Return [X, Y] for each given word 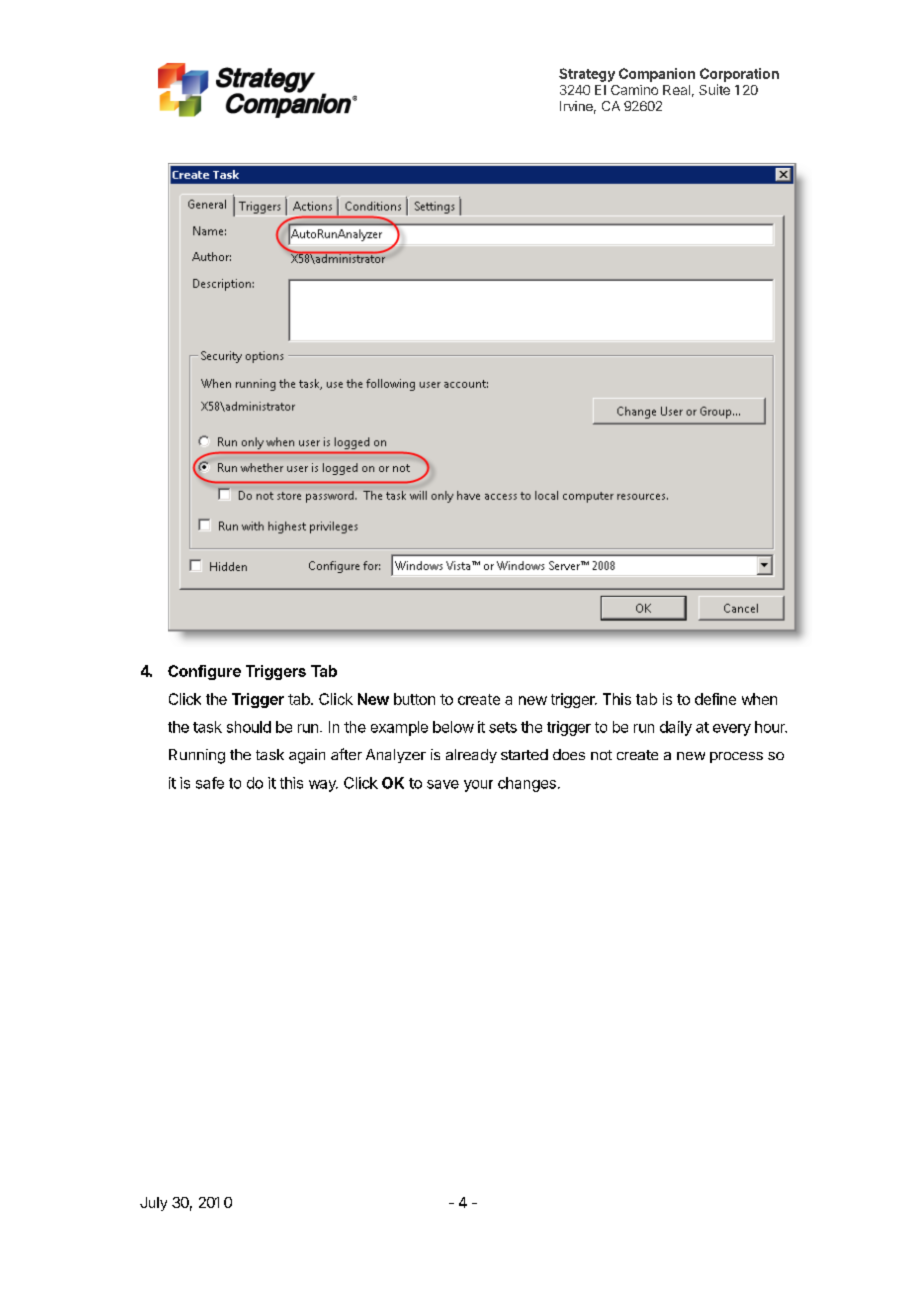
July [153, 1204]
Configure [204, 672]
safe [210, 783]
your [478, 786]
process [736, 757]
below [453, 727]
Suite [714, 89]
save [443, 784]
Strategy [587, 75]
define [715, 699]
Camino [634, 90]
